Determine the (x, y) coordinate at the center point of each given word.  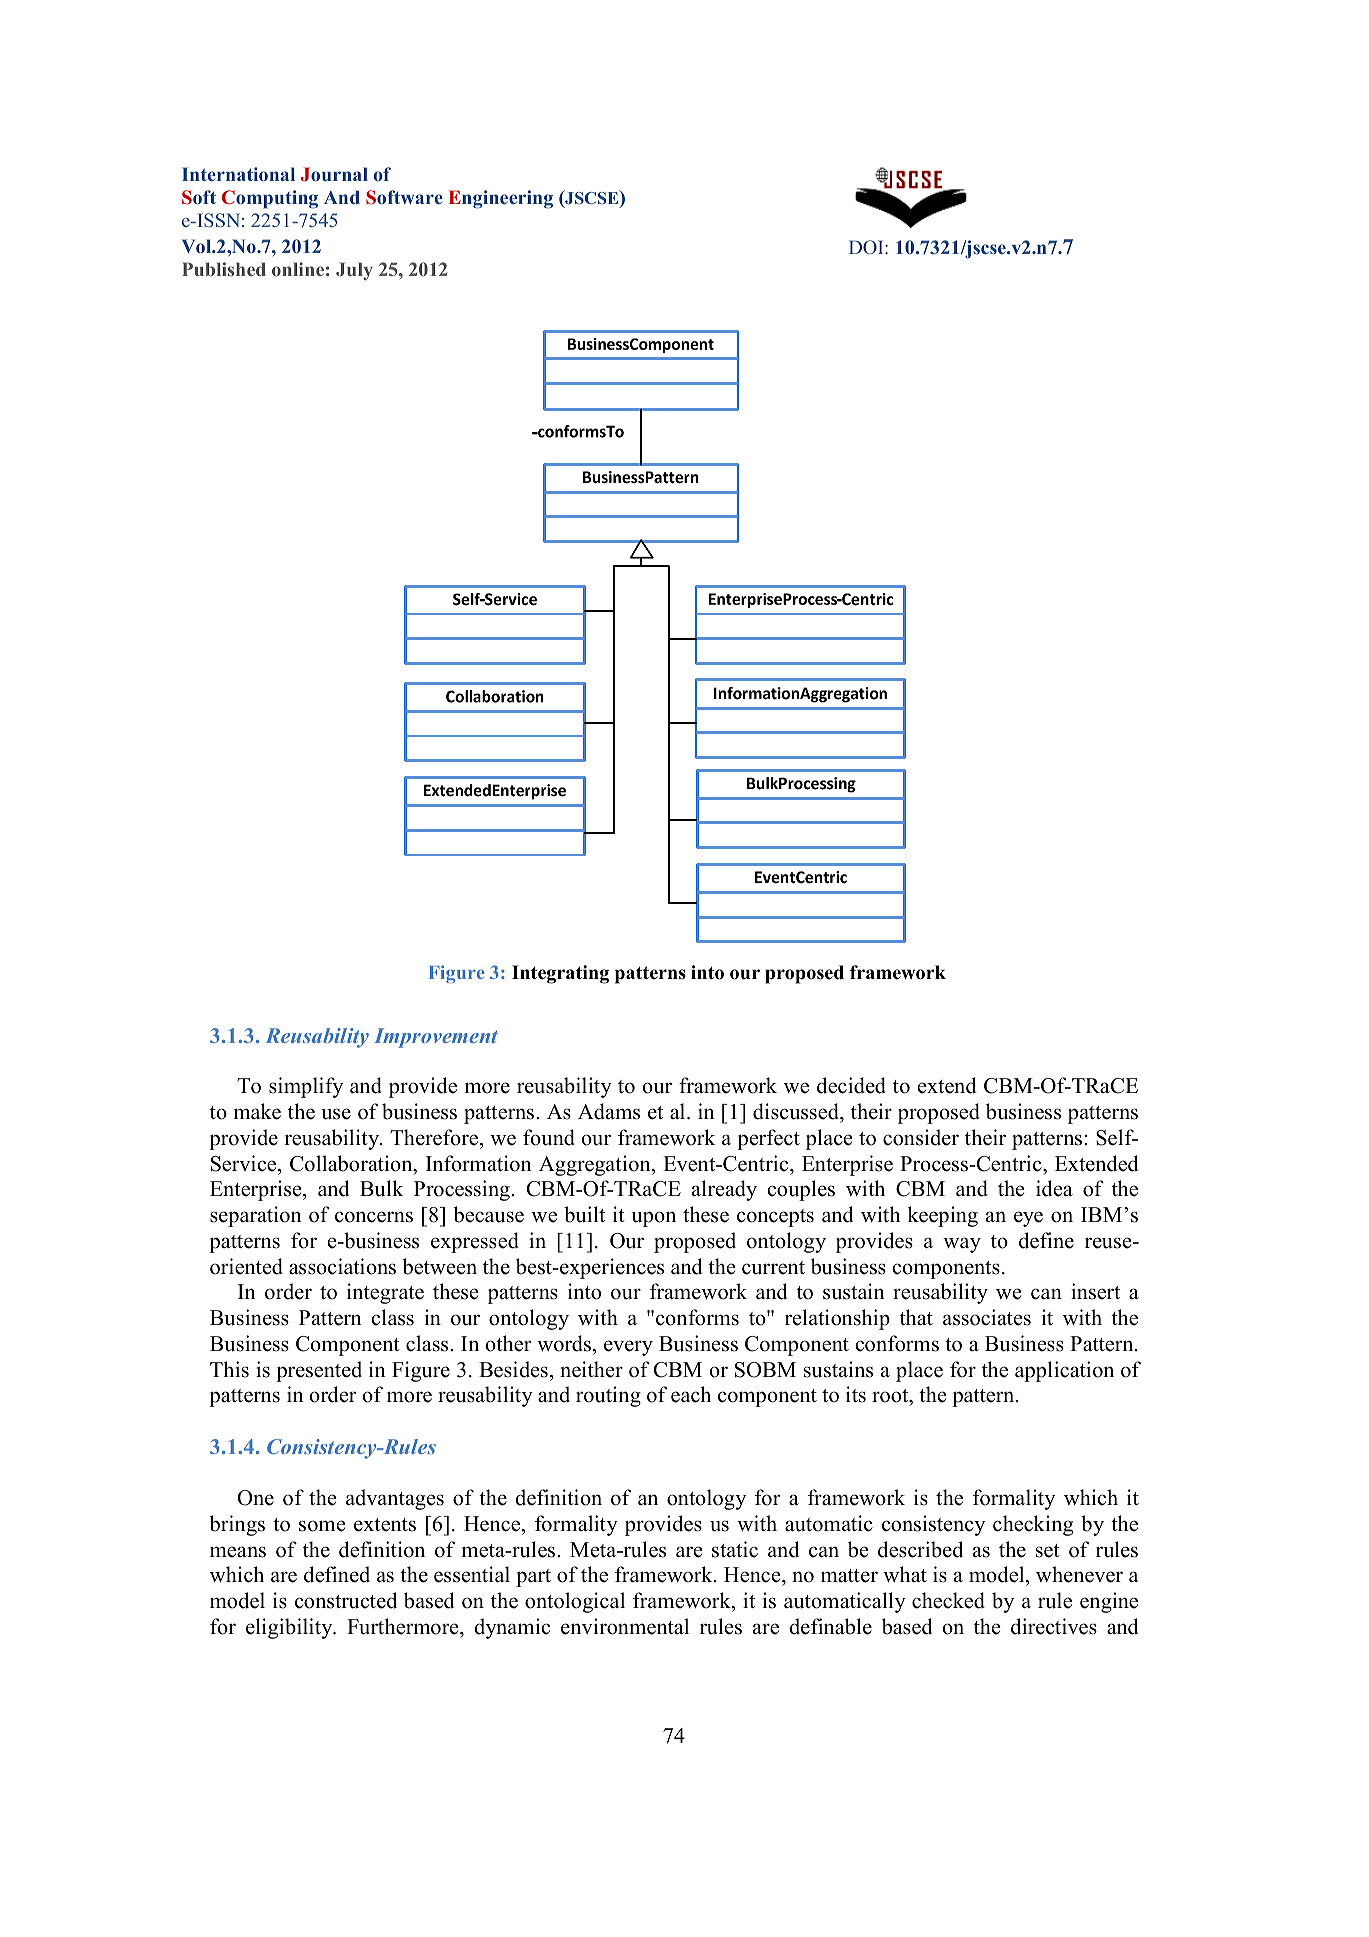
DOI (867, 247)
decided (851, 1085)
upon (653, 1219)
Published (224, 269)
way (962, 1245)
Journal (334, 174)
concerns (374, 1217)
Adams (609, 1111)
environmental (625, 1626)
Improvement (436, 1038)
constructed (346, 1600)
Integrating (560, 974)
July (354, 271)
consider (921, 1137)
